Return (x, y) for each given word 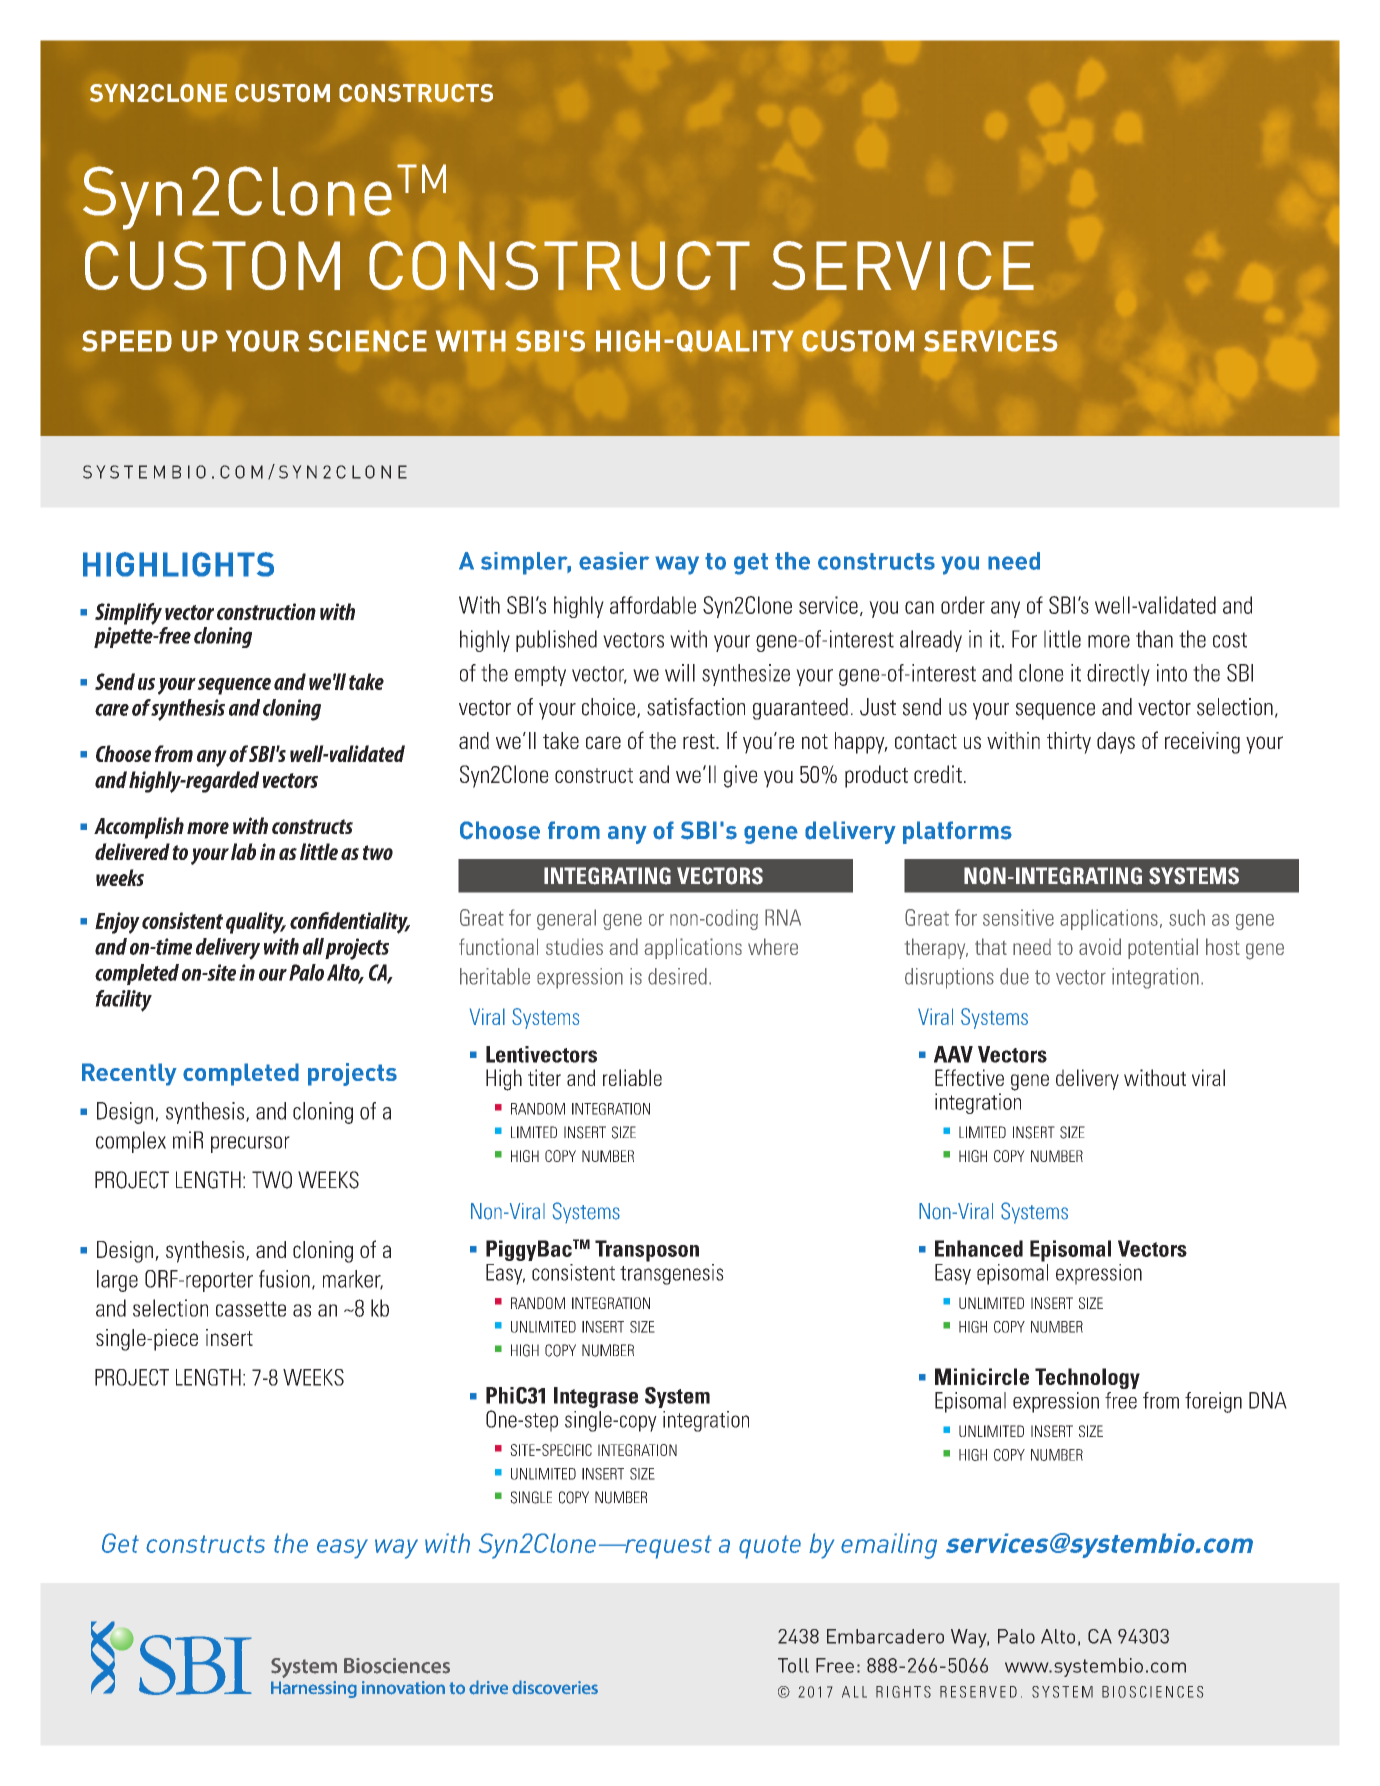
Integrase (596, 1397)
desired (677, 976)
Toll (793, 1665)
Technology (1087, 1378)
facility (123, 1001)
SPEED (127, 341)
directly (1118, 675)
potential (1163, 948)
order (963, 605)
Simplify (128, 614)
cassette (251, 1309)
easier (614, 561)
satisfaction (696, 707)
